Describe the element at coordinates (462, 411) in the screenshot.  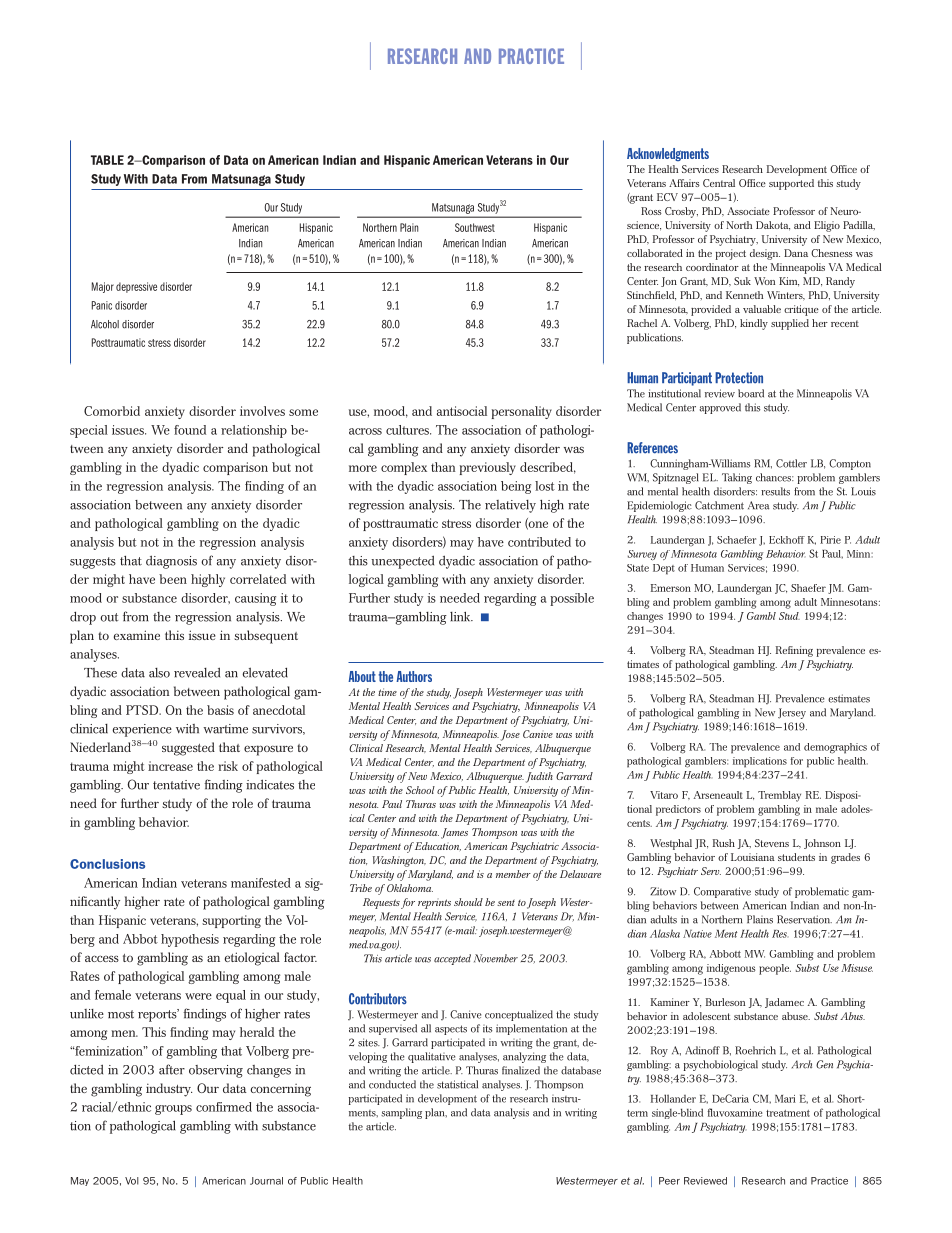
I see `antisocial` at that location.
